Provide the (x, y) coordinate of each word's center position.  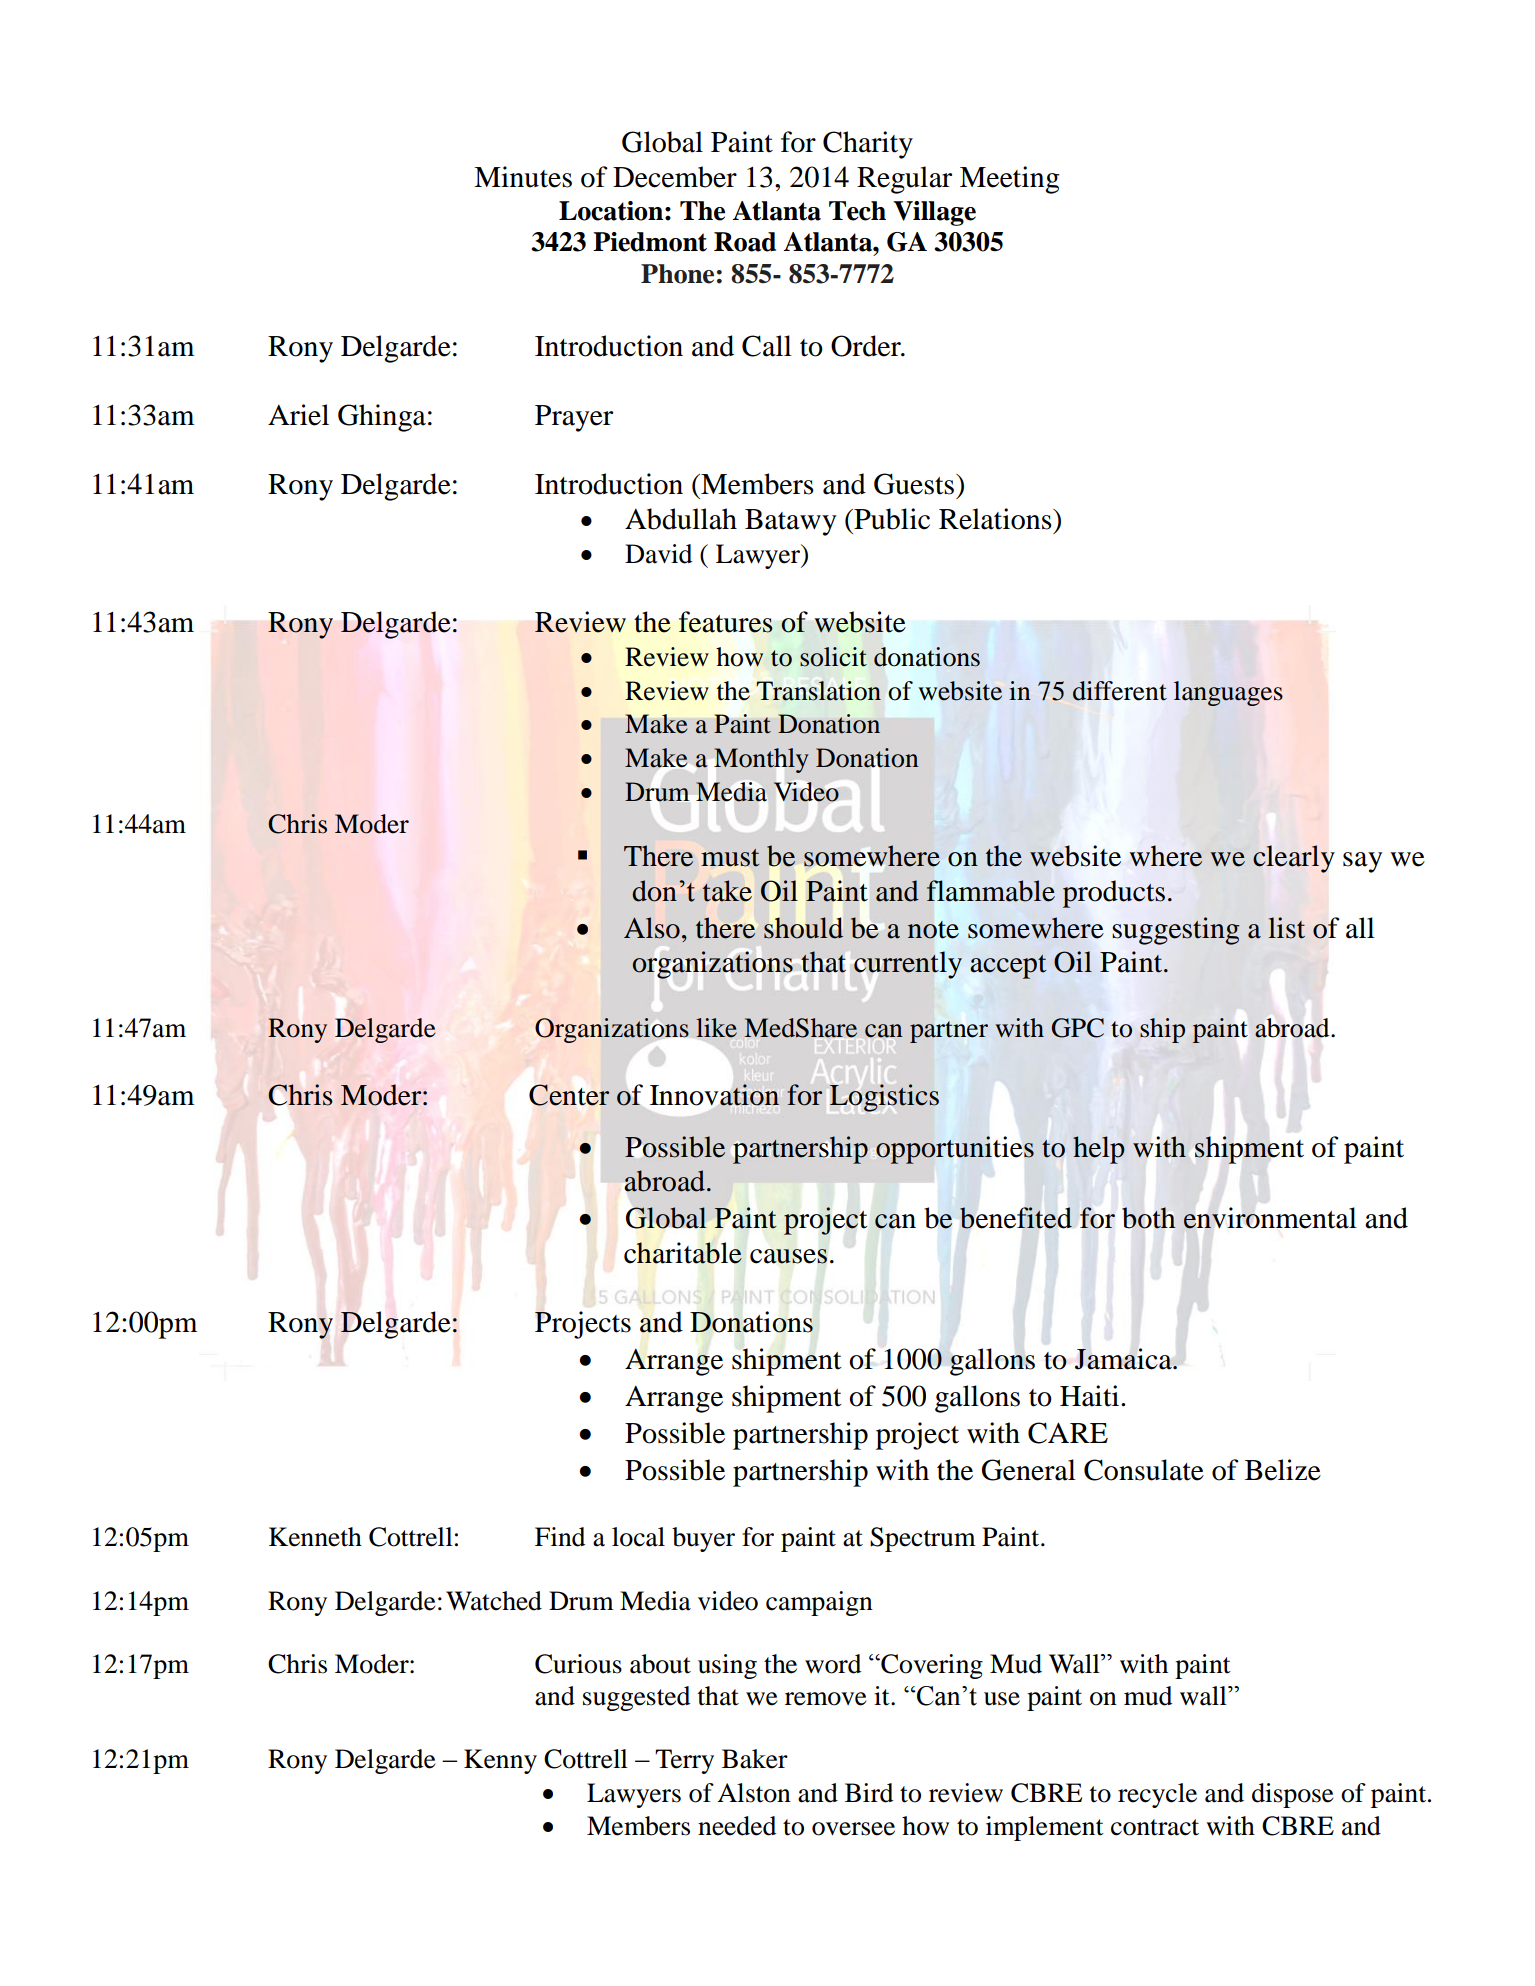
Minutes (523, 177)
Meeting (1010, 180)
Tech (857, 211)
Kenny (500, 1761)
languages (1228, 693)
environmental (1270, 1218)
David (658, 554)
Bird (869, 1793)
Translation (819, 691)
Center (569, 1095)
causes (788, 1256)
